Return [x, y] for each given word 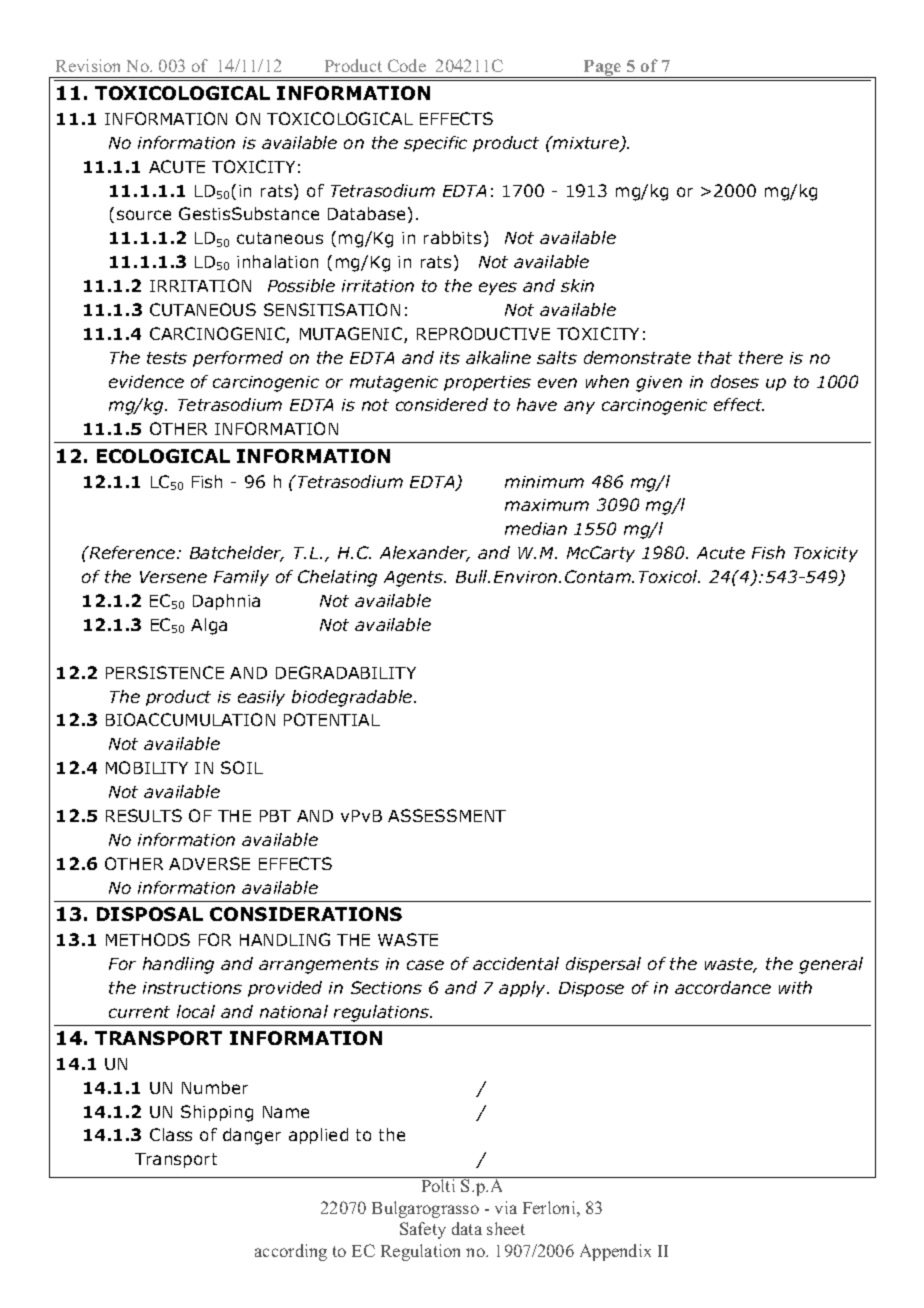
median [536, 528]
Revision [88, 65]
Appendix [615, 1252]
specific [435, 144]
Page [603, 69]
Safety [423, 1230]
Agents [415, 579]
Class [171, 1134]
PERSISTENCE [165, 672]
